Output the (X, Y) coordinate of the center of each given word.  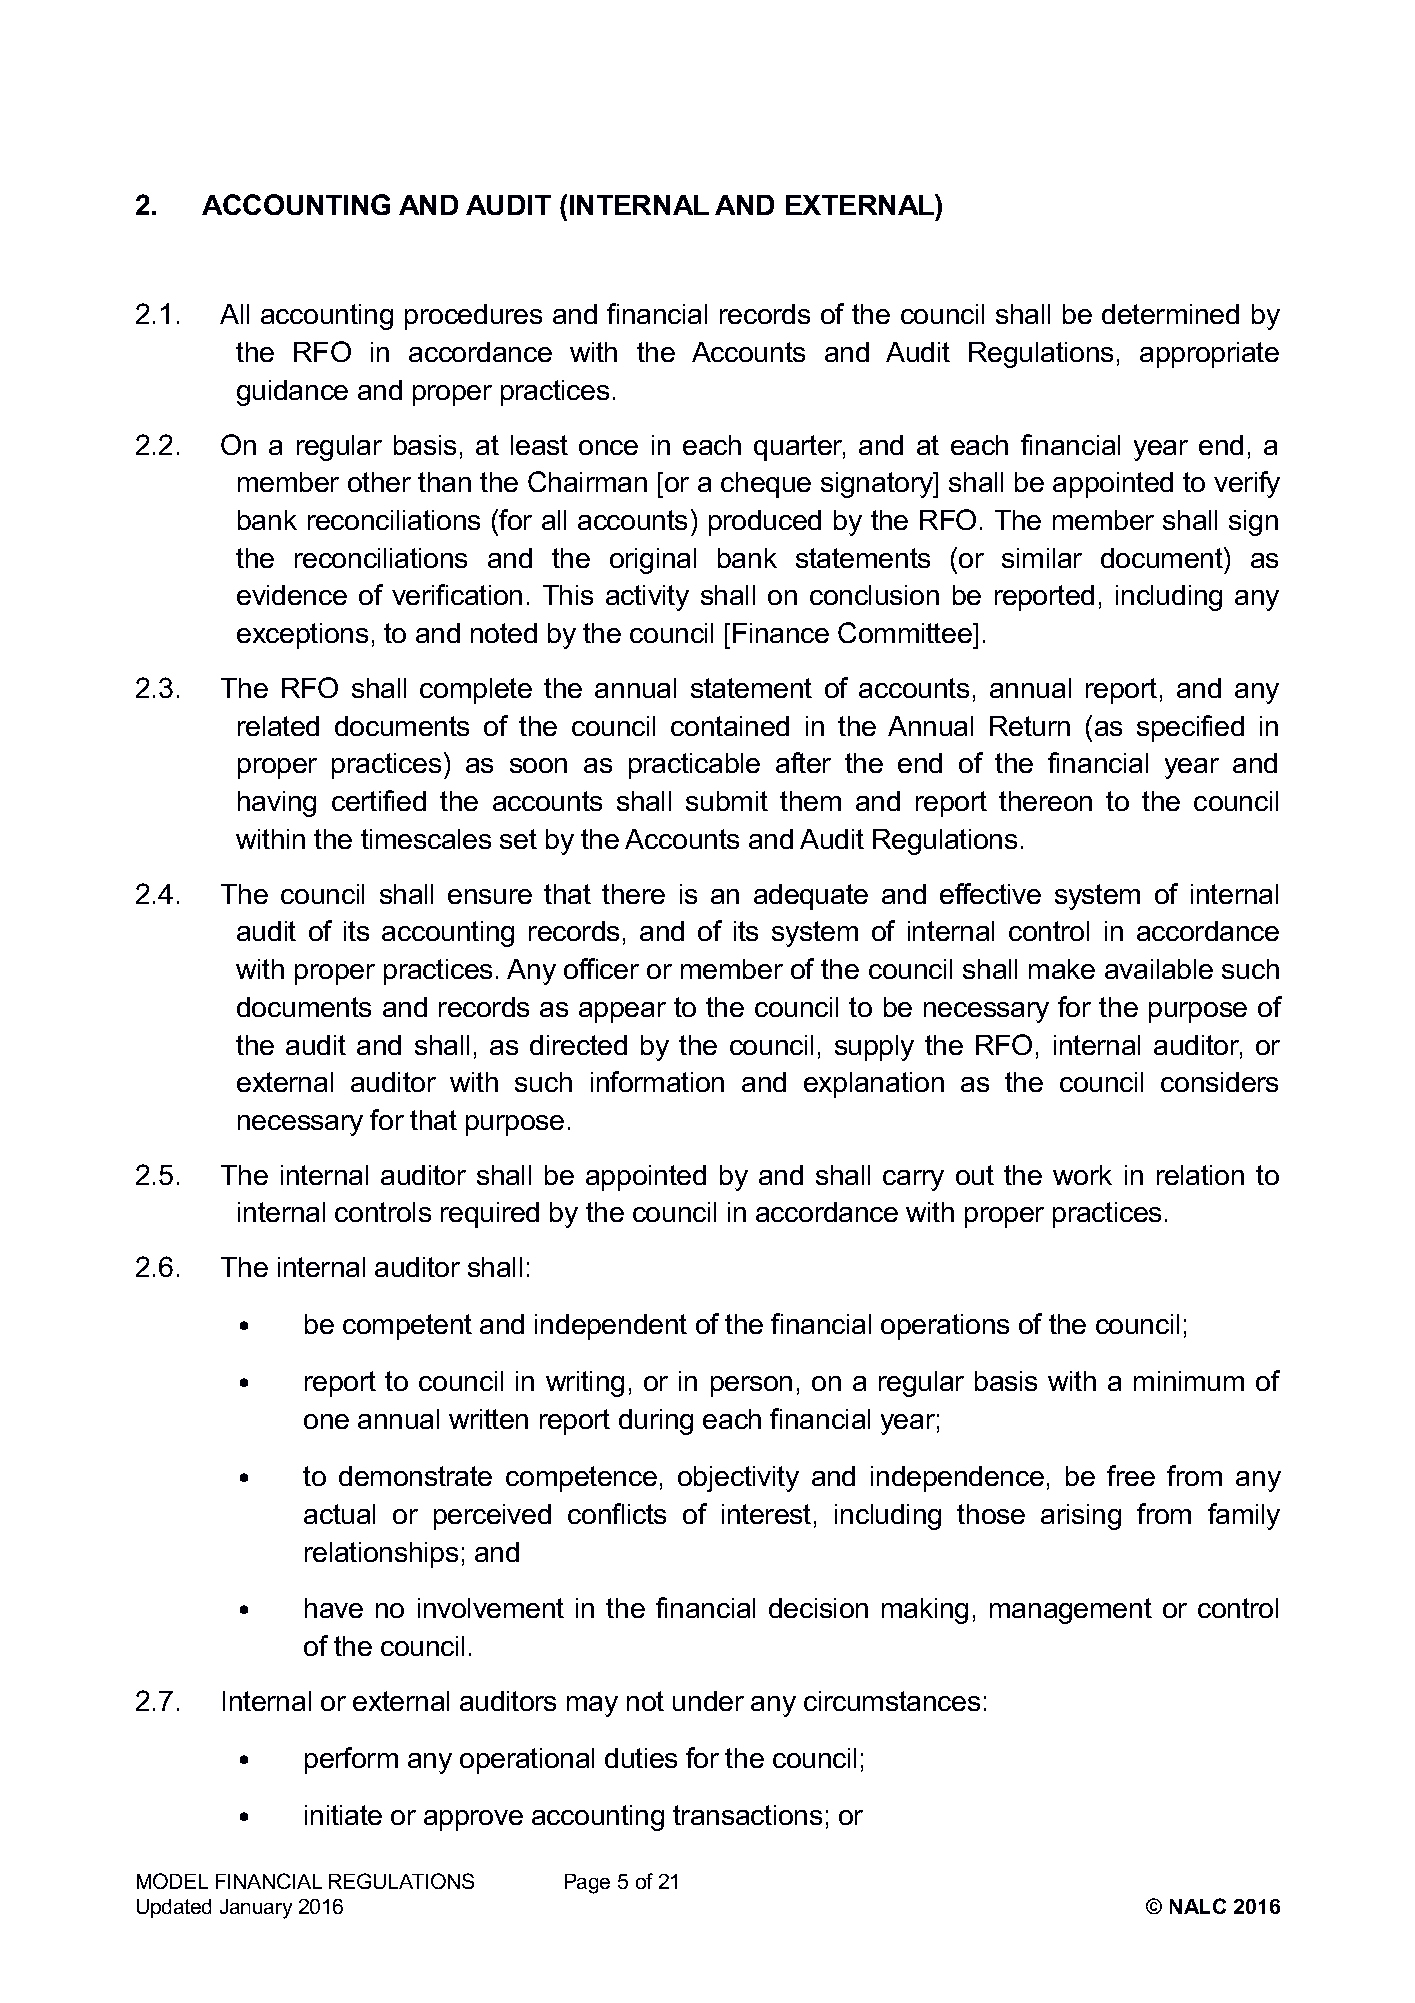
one (326, 1421)
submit (727, 801)
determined (1170, 314)
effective (990, 893)
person (751, 1386)
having (277, 804)
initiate (343, 1815)
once (608, 447)
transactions (747, 1815)
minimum (1189, 1381)
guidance (292, 393)
